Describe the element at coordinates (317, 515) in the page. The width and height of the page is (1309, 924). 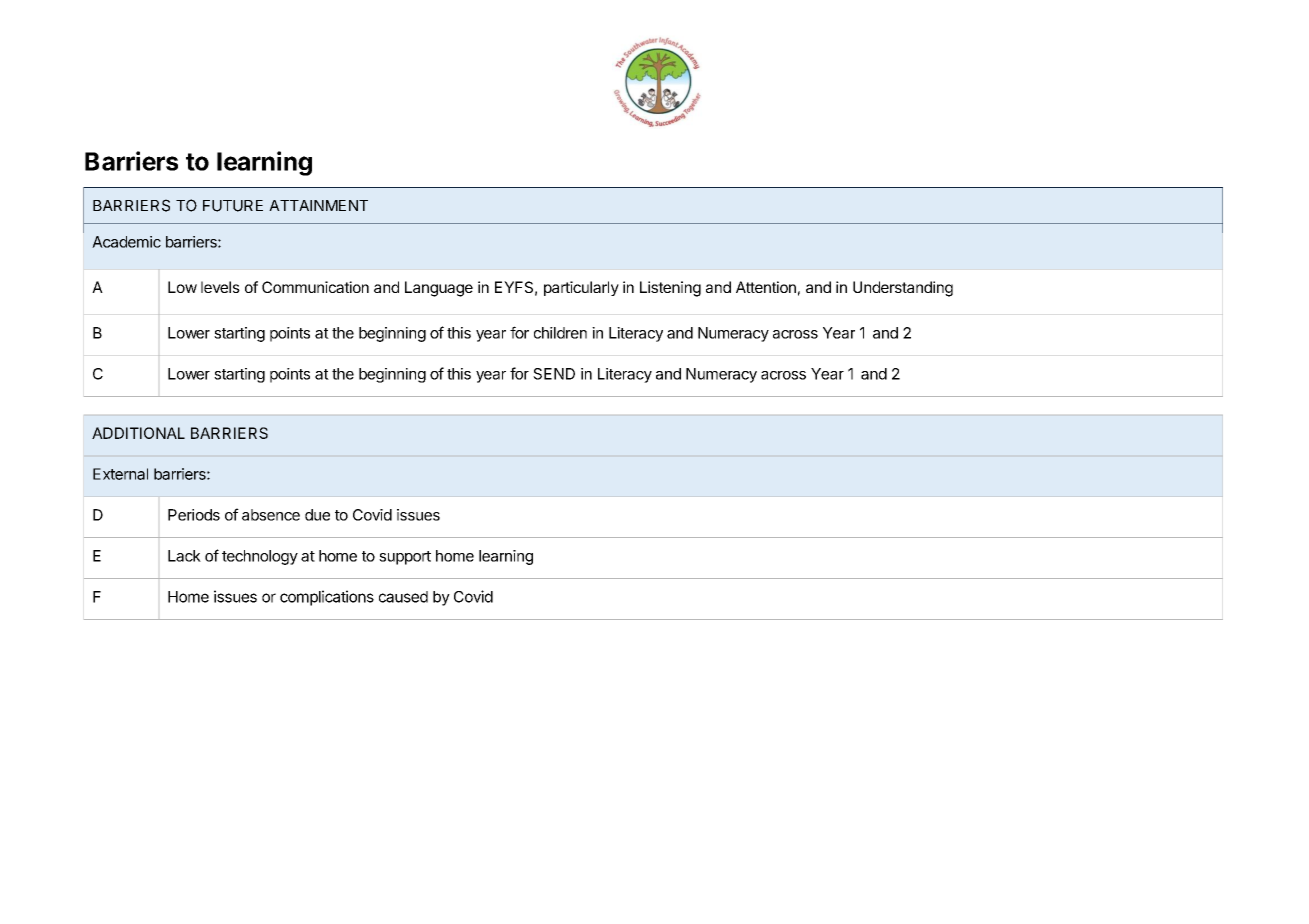
I see `due` at that location.
